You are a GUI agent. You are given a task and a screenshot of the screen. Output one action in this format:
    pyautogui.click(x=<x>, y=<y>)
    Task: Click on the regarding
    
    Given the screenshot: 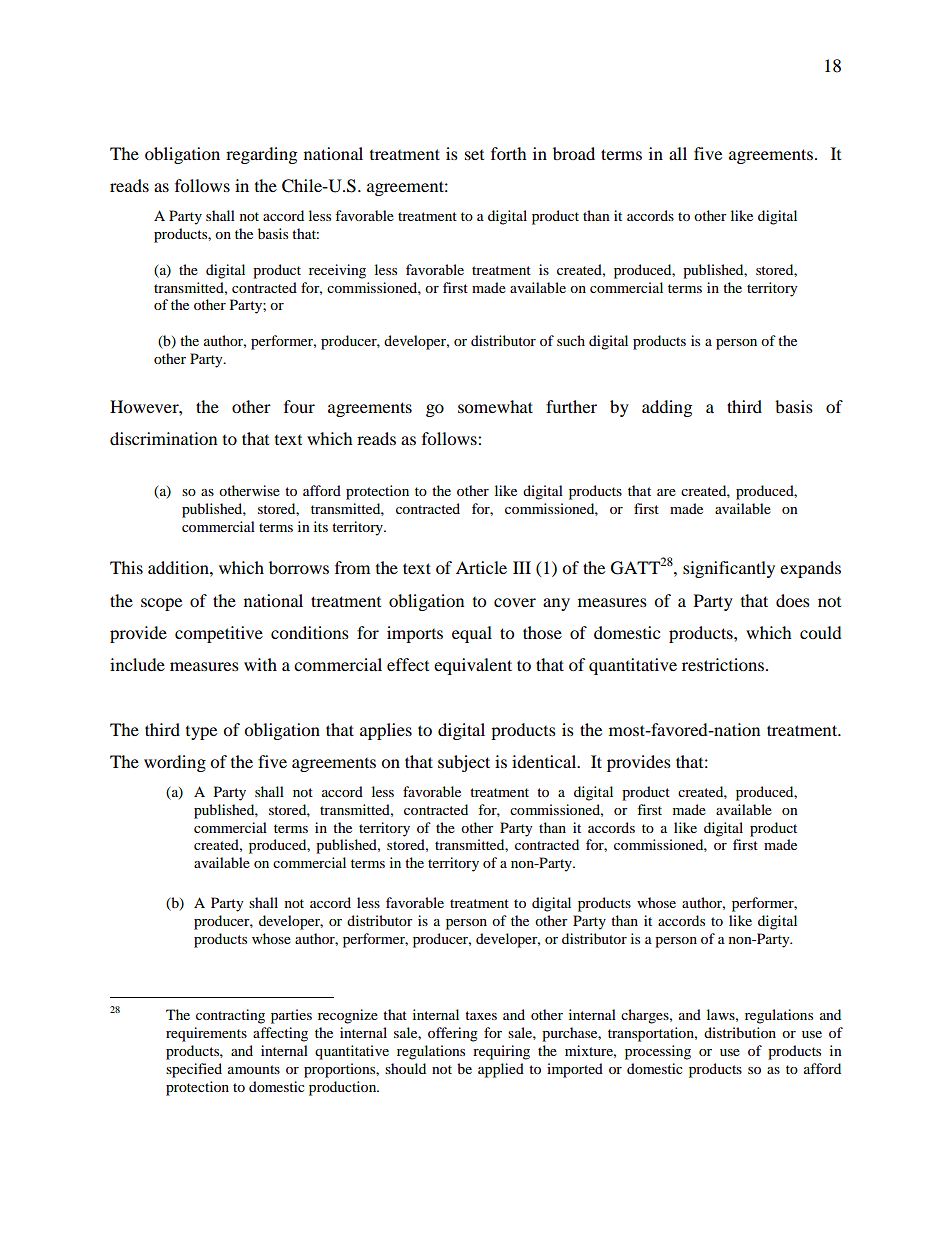 What is the action you would take?
    pyautogui.click(x=261, y=155)
